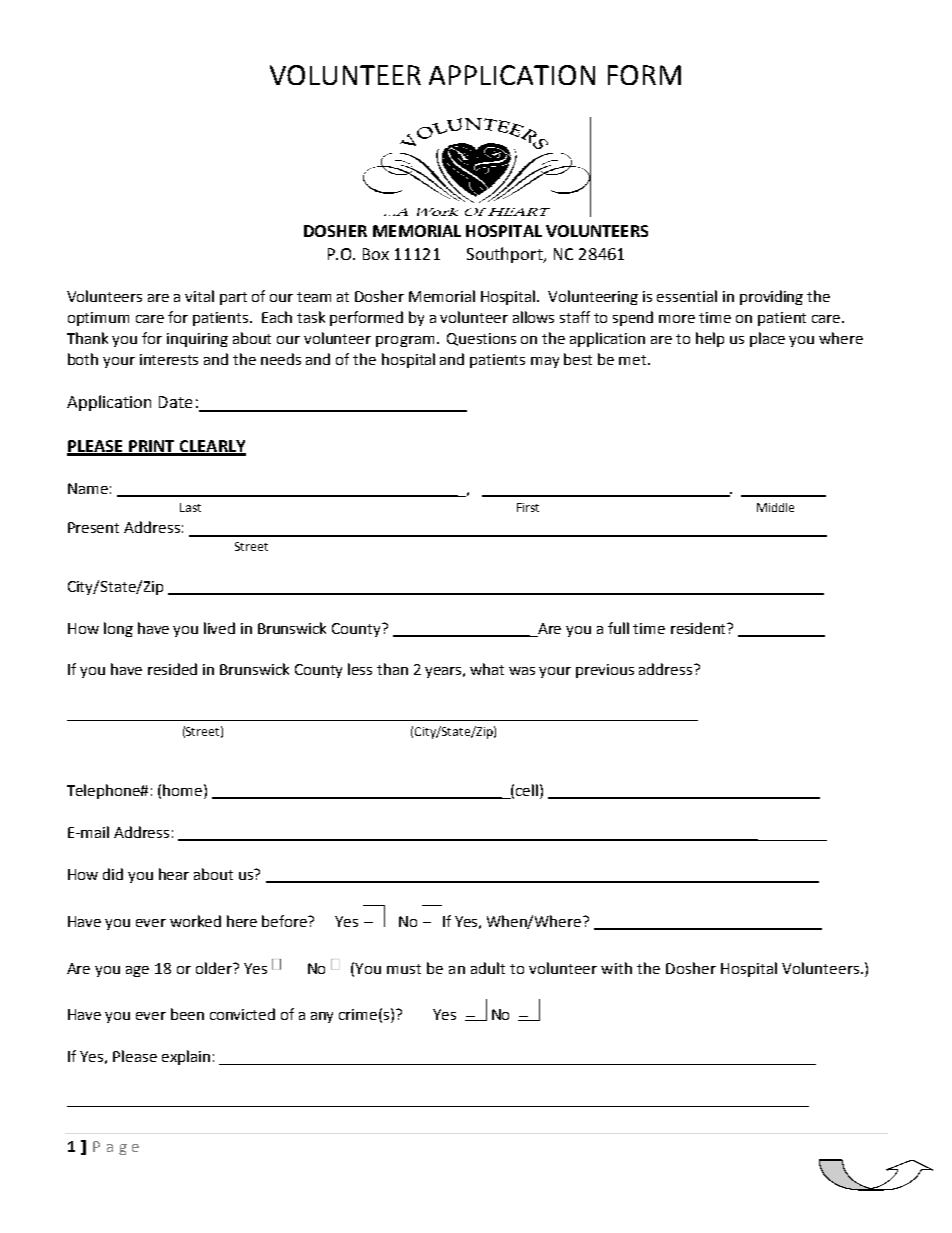 This screenshot has height=1233, width=952. What do you see at coordinates (174, 874) in the screenshot?
I see `hear` at bounding box center [174, 874].
